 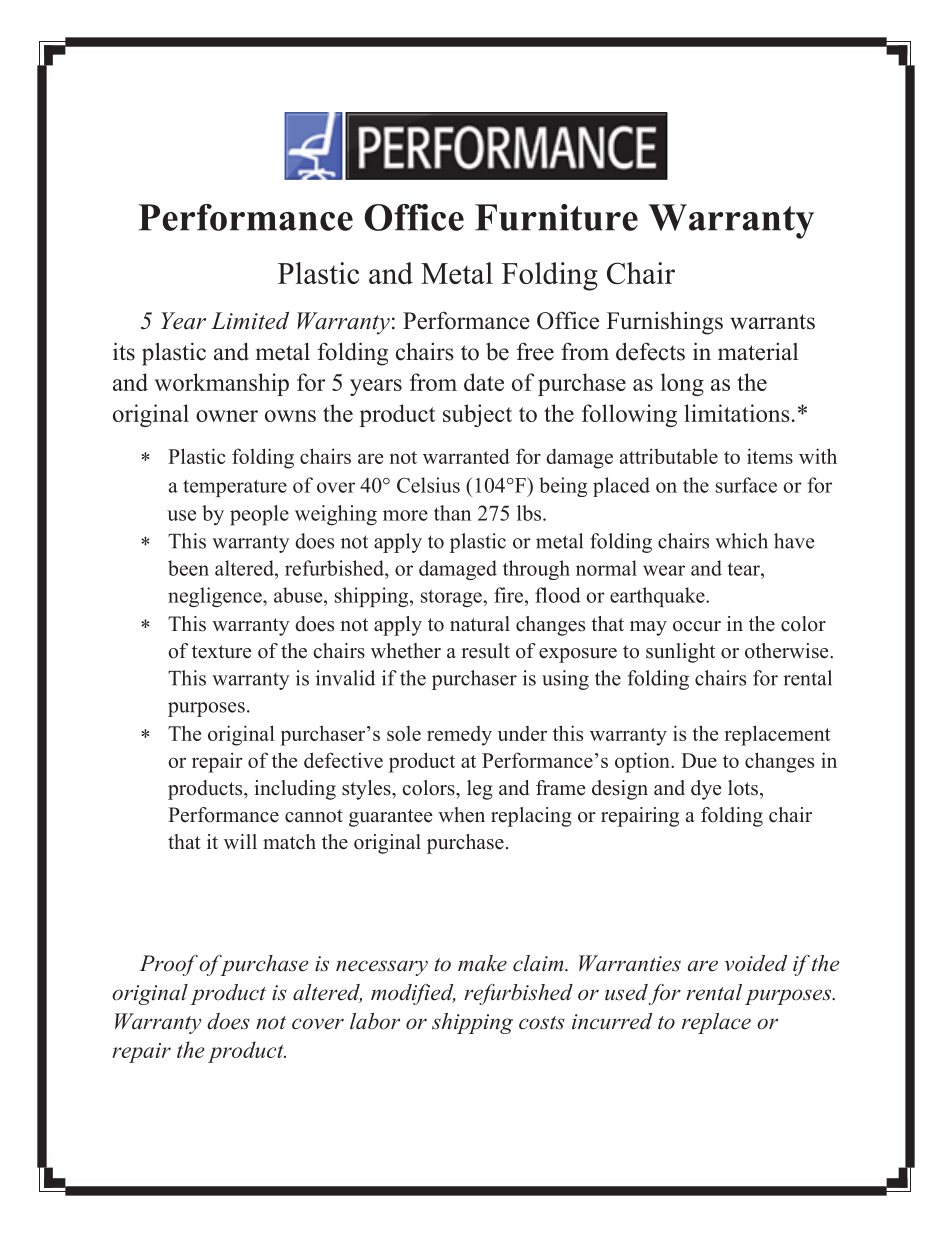 What do you see at coordinates (168, 965) in the image?
I see `Proof` at bounding box center [168, 965].
